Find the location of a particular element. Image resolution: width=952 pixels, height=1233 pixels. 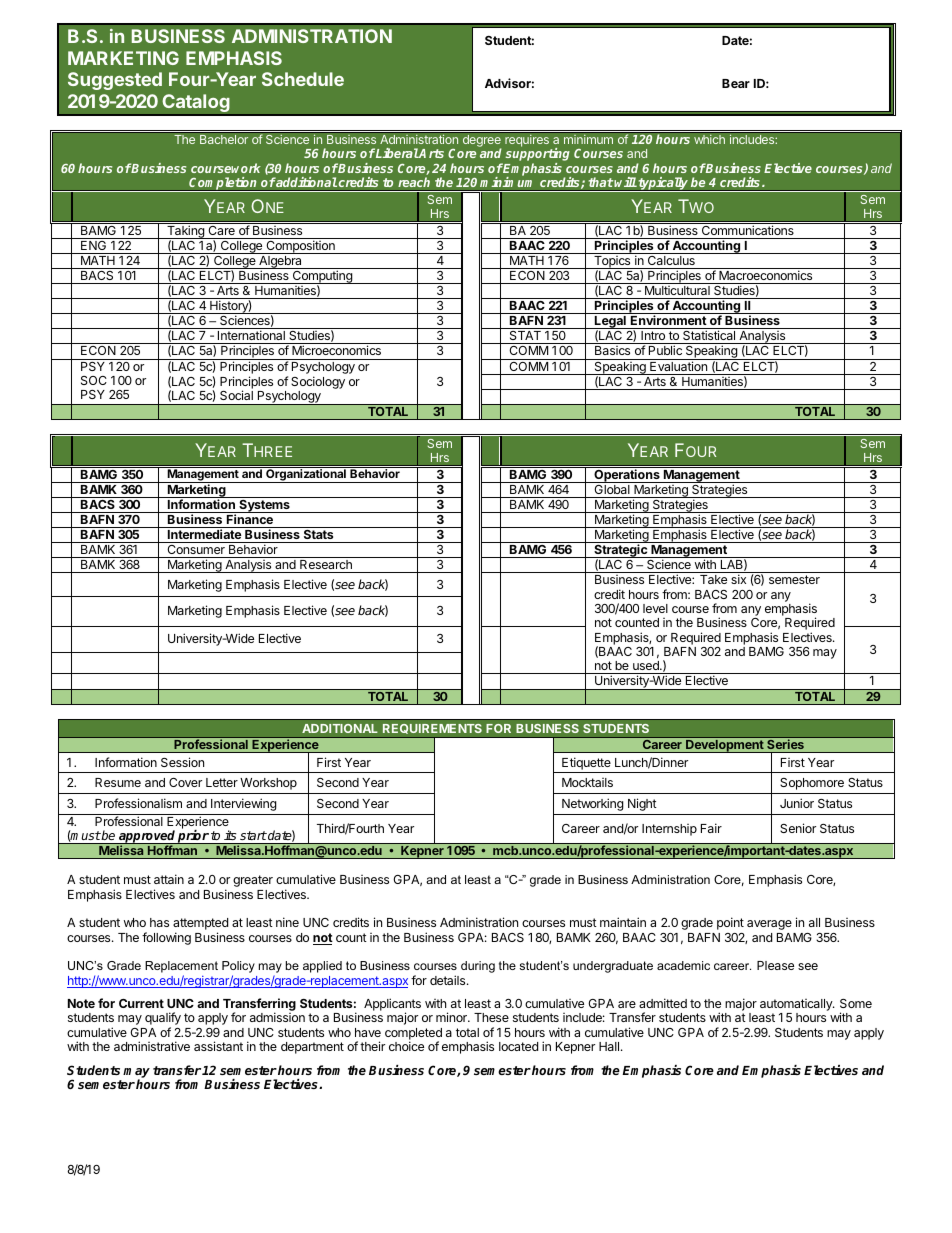

Organizational is located at coordinates (306, 475).
